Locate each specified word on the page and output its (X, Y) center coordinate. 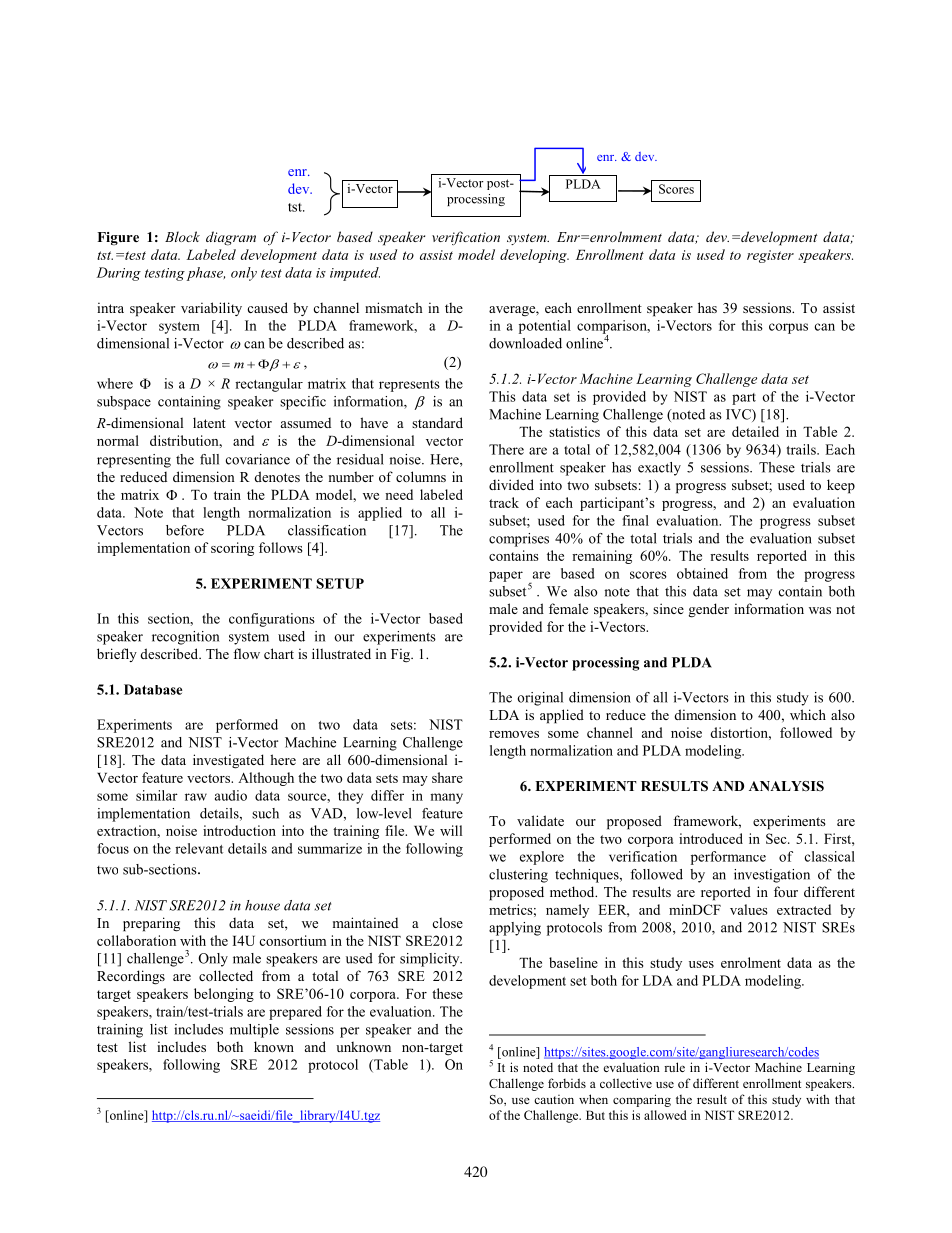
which (808, 714)
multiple (254, 1031)
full (209, 459)
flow (246, 653)
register (770, 256)
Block (182, 236)
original (540, 699)
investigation (772, 876)
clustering (518, 876)
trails (802, 449)
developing (534, 256)
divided (511, 484)
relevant (199, 848)
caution (554, 1099)
